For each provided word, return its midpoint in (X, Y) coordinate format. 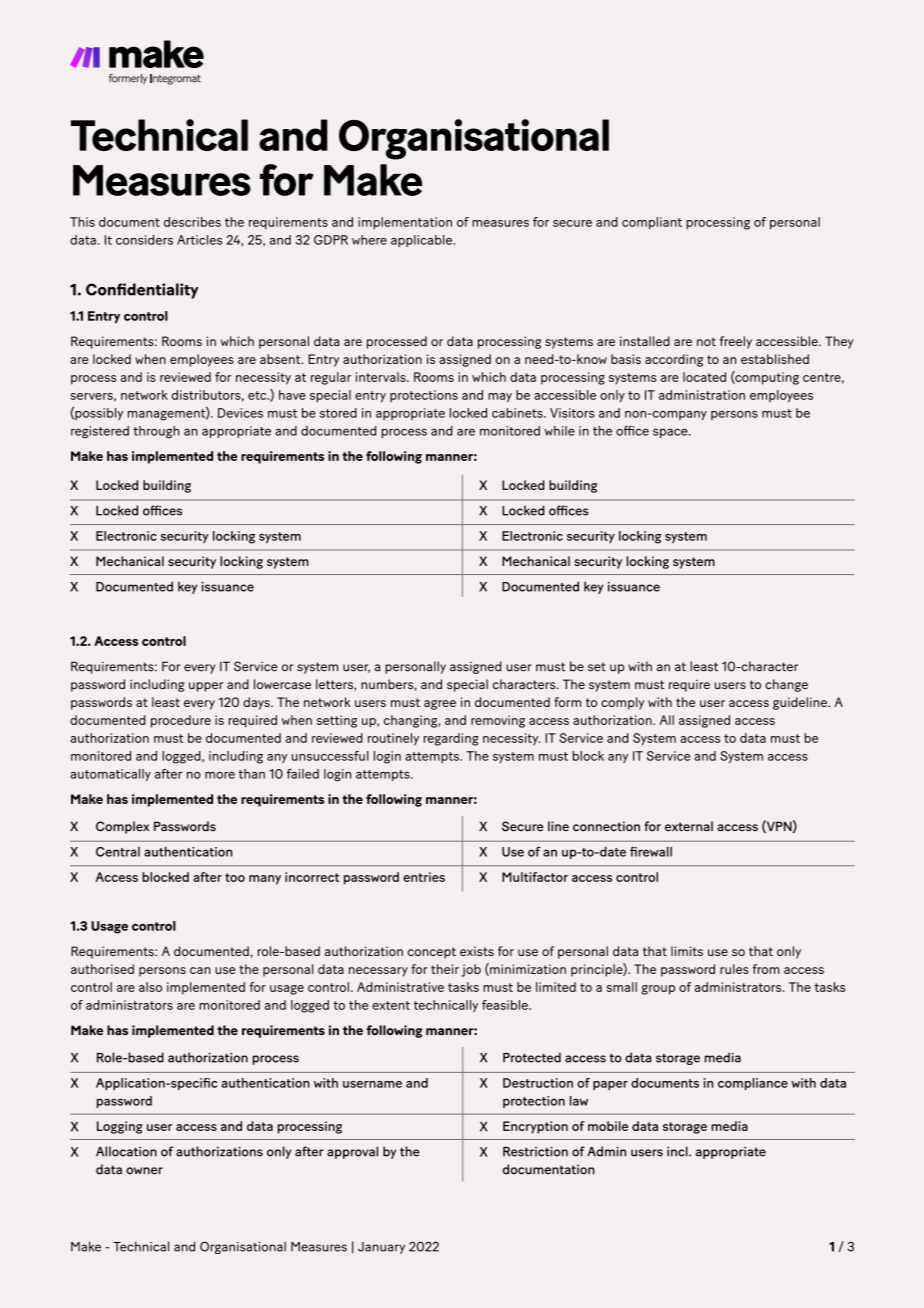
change (786, 685)
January (381, 1248)
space (671, 433)
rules (734, 969)
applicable (423, 241)
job (471, 970)
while (560, 431)
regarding (451, 739)
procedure (181, 721)
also (150, 987)
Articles (199, 240)
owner (144, 1171)
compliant (652, 223)
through (156, 432)
